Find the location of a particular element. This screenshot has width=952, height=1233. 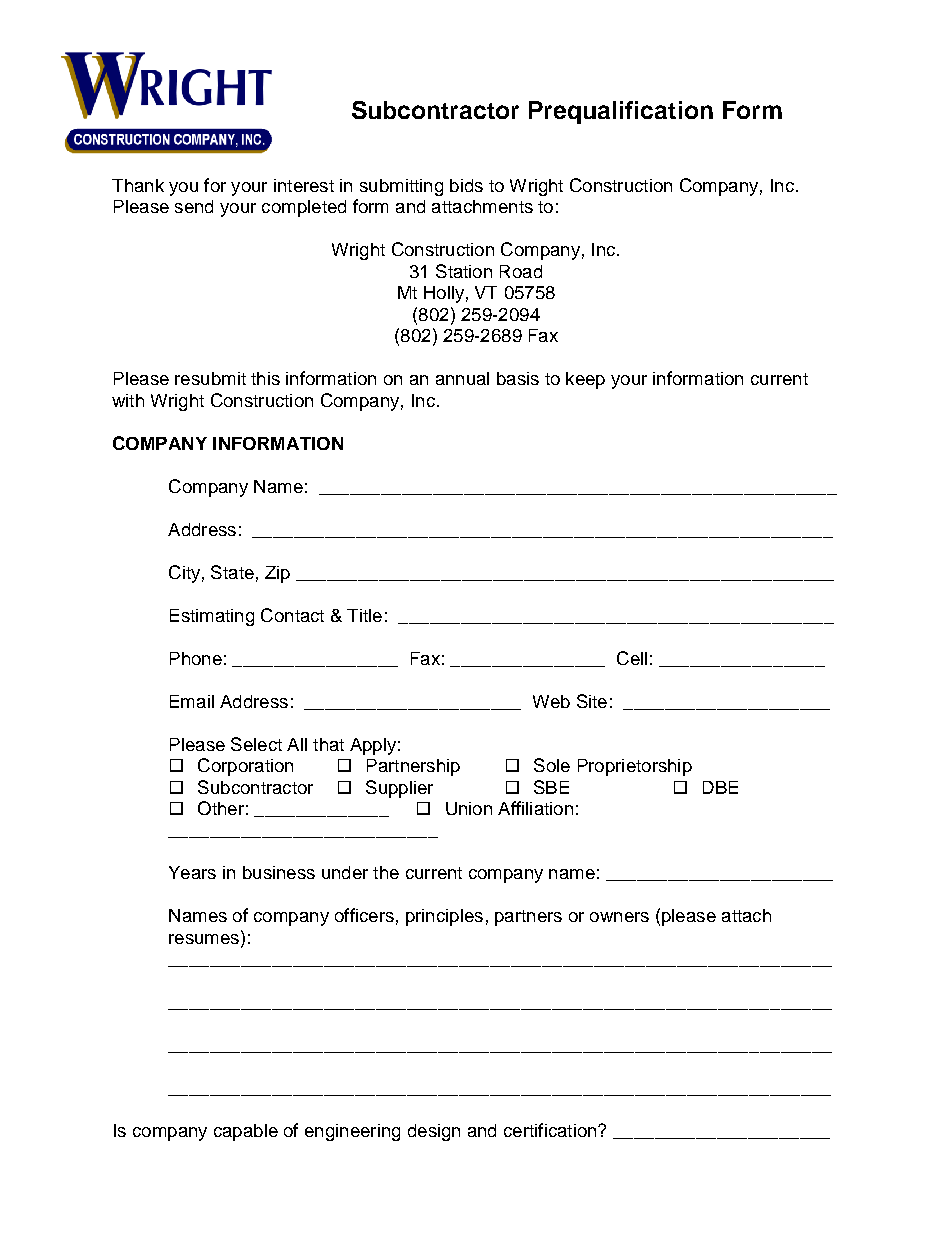

Prequalification is located at coordinates (621, 112).
